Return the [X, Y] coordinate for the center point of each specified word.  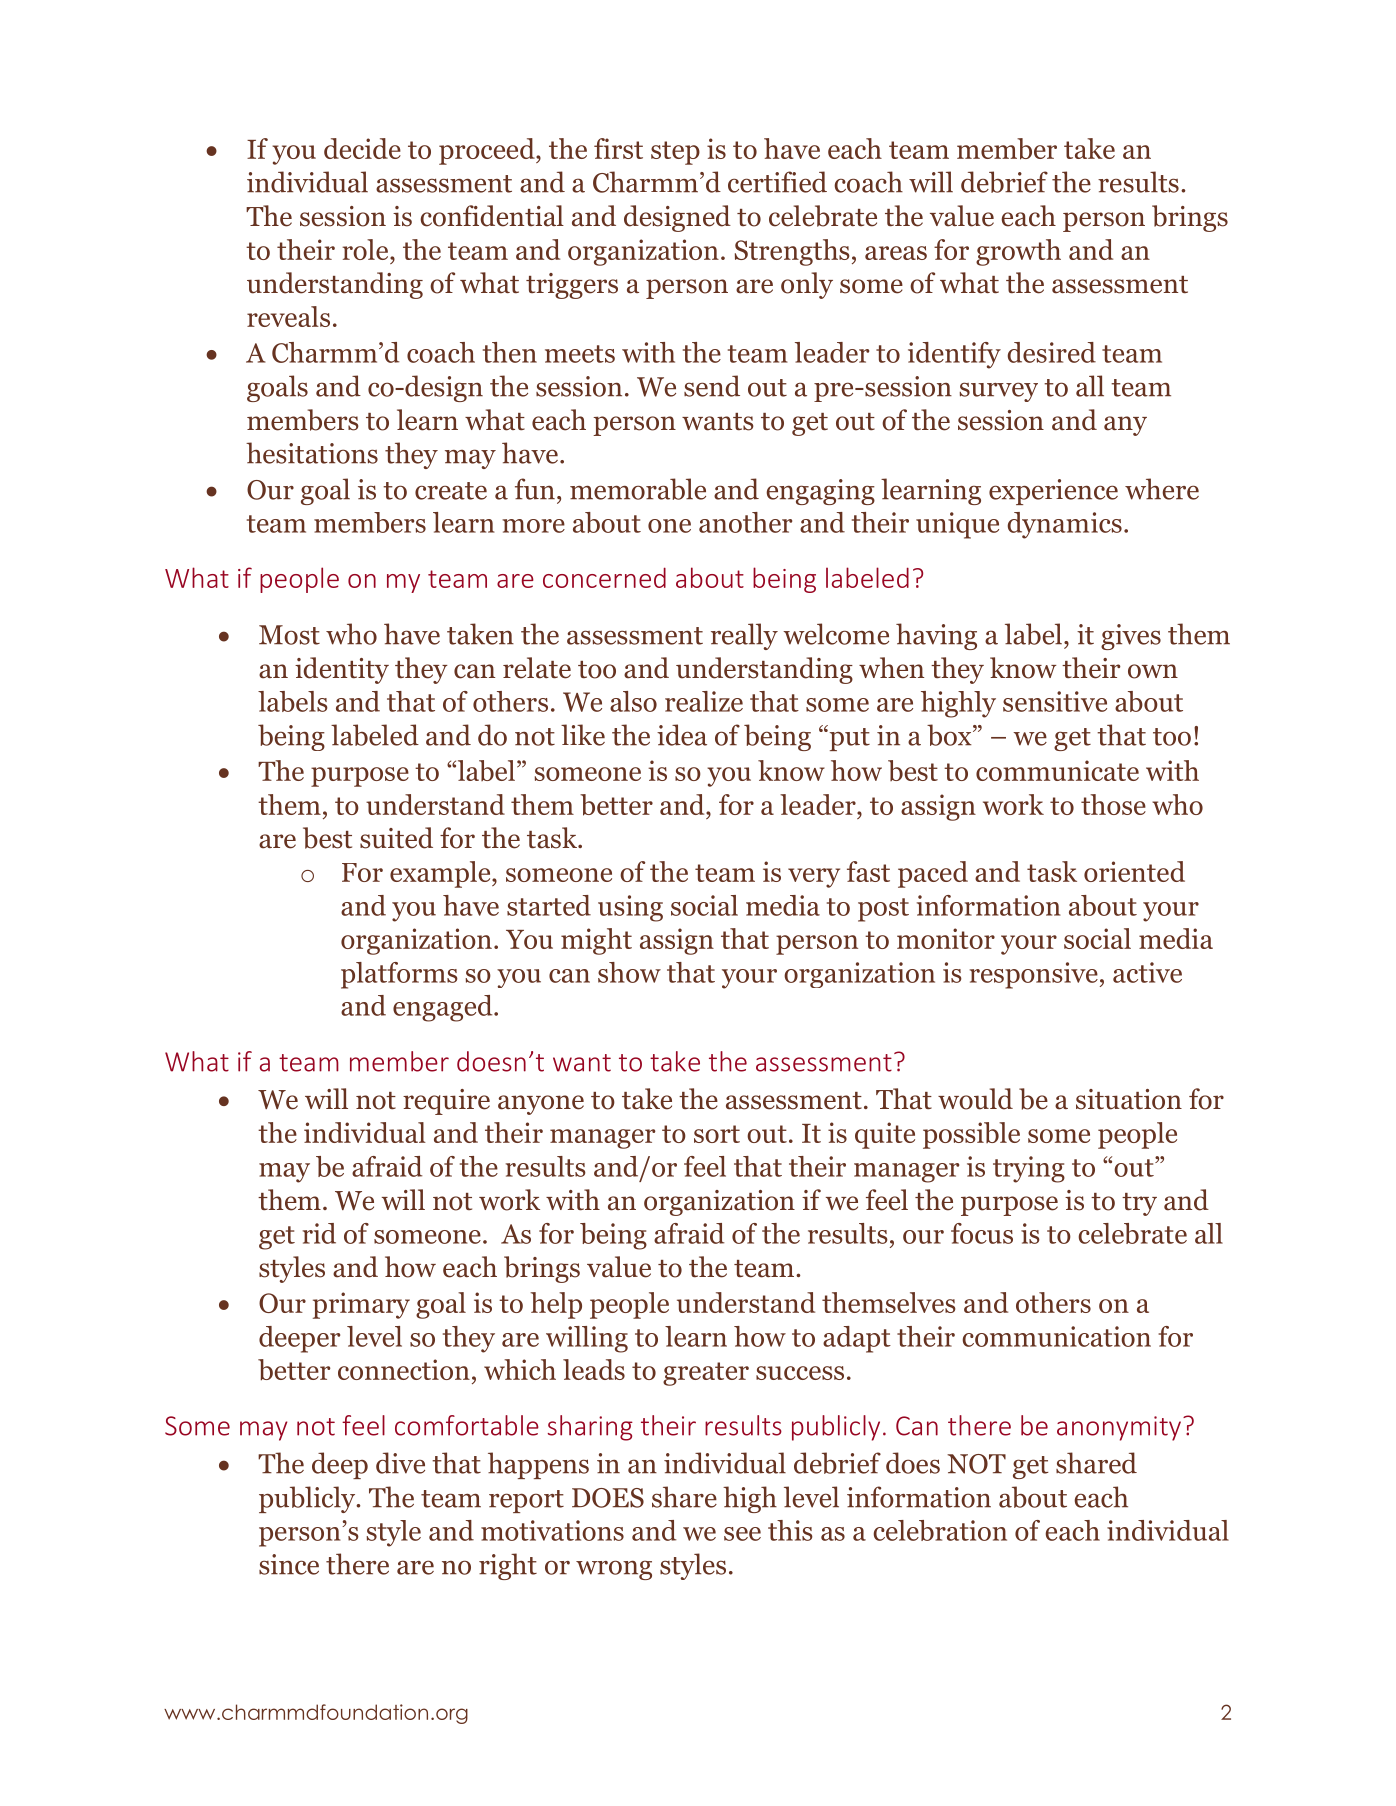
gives [1131, 637]
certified [777, 182]
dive [400, 1463]
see [742, 1534]
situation [1129, 1099]
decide [362, 148]
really [744, 636]
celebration [940, 1530]
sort [717, 1134]
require [446, 1102]
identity [342, 670]
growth [1018, 252]
